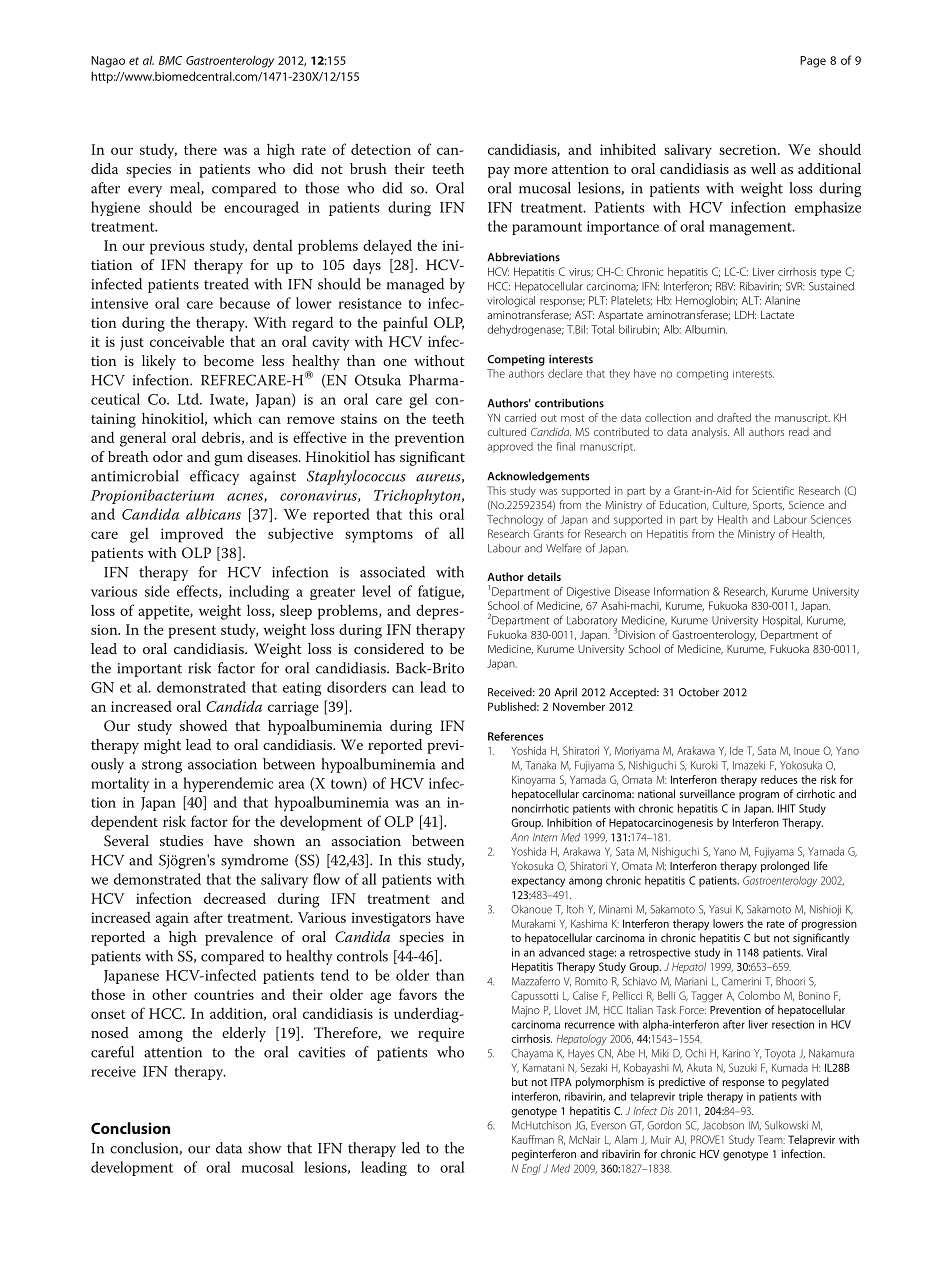  What do you see at coordinates (244, 1034) in the document?
I see `elderly` at bounding box center [244, 1034].
